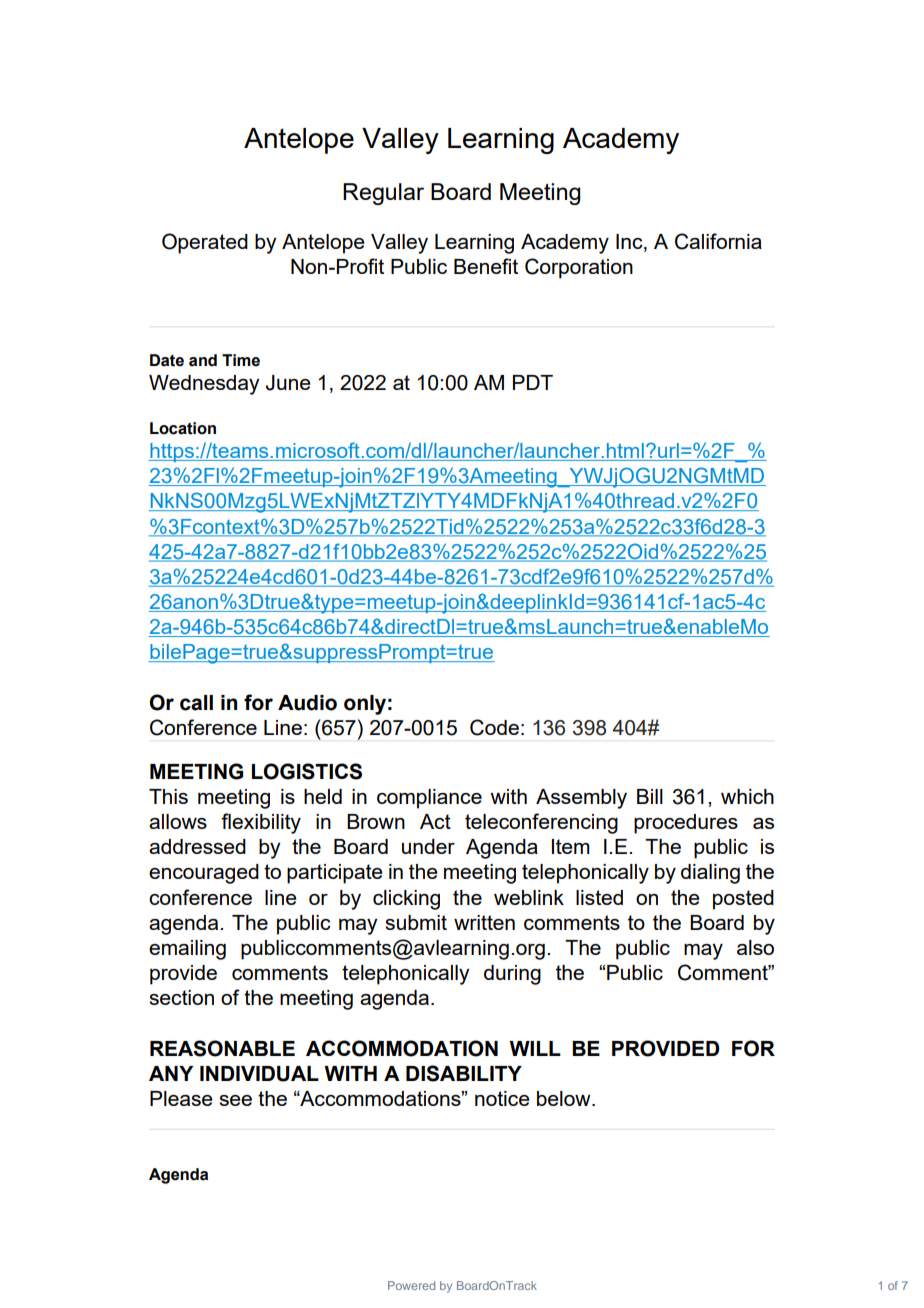 This document has width=924, height=1308. What do you see at coordinates (205, 243) in the document?
I see `Operated` at bounding box center [205, 243].
